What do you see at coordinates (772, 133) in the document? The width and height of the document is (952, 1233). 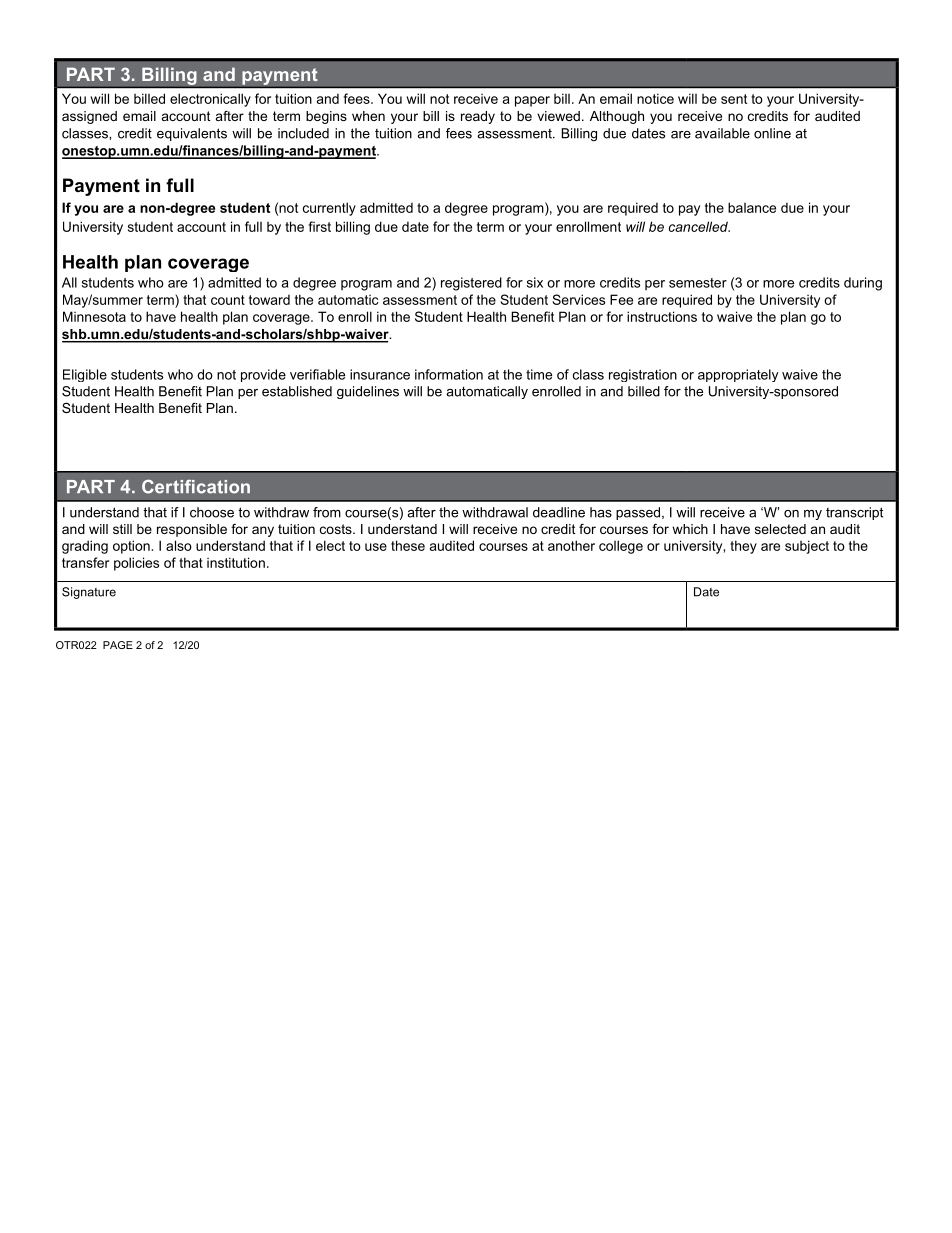 I see `online` at bounding box center [772, 133].
